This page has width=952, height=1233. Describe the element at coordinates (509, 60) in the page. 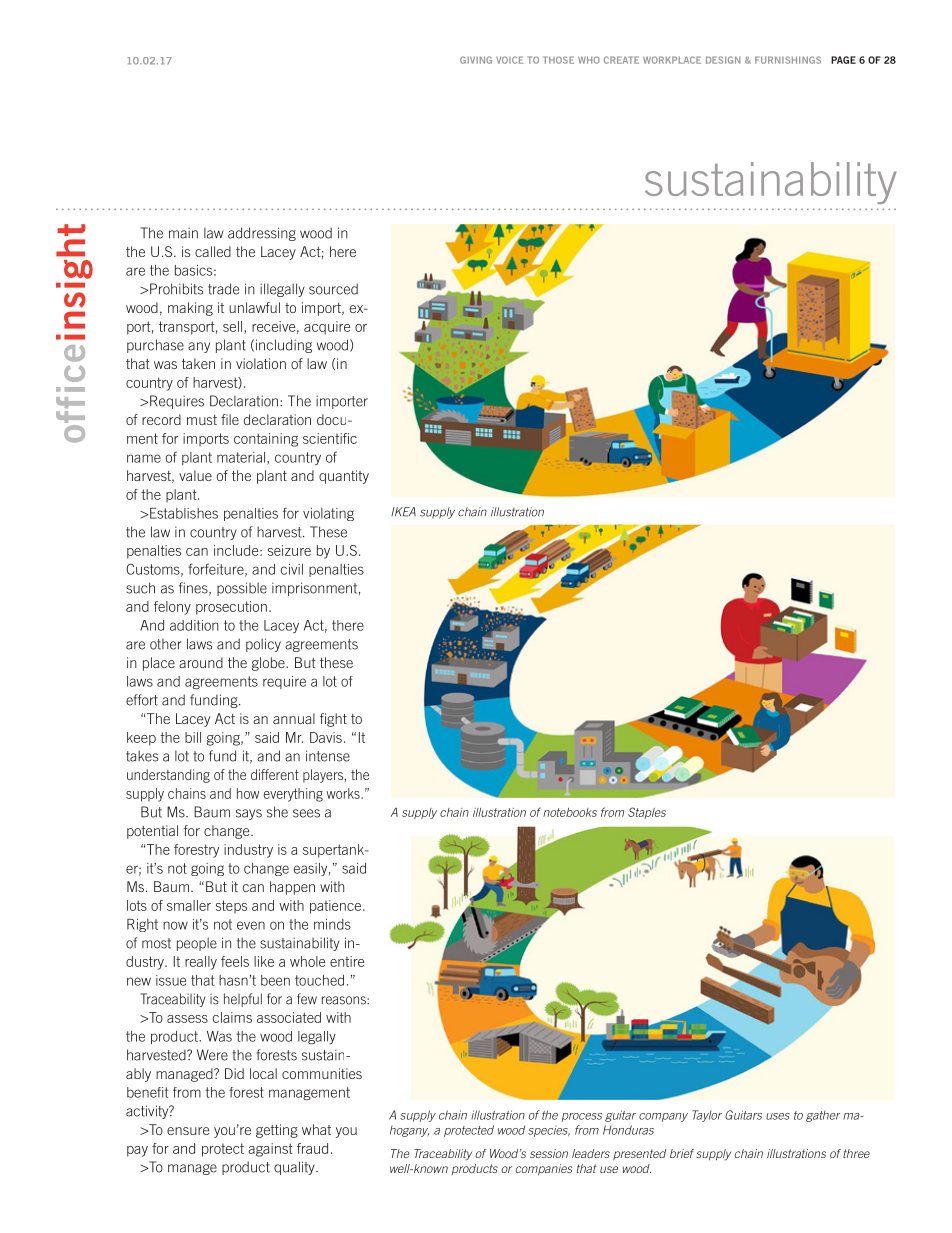

I see `VOICE` at that location.
